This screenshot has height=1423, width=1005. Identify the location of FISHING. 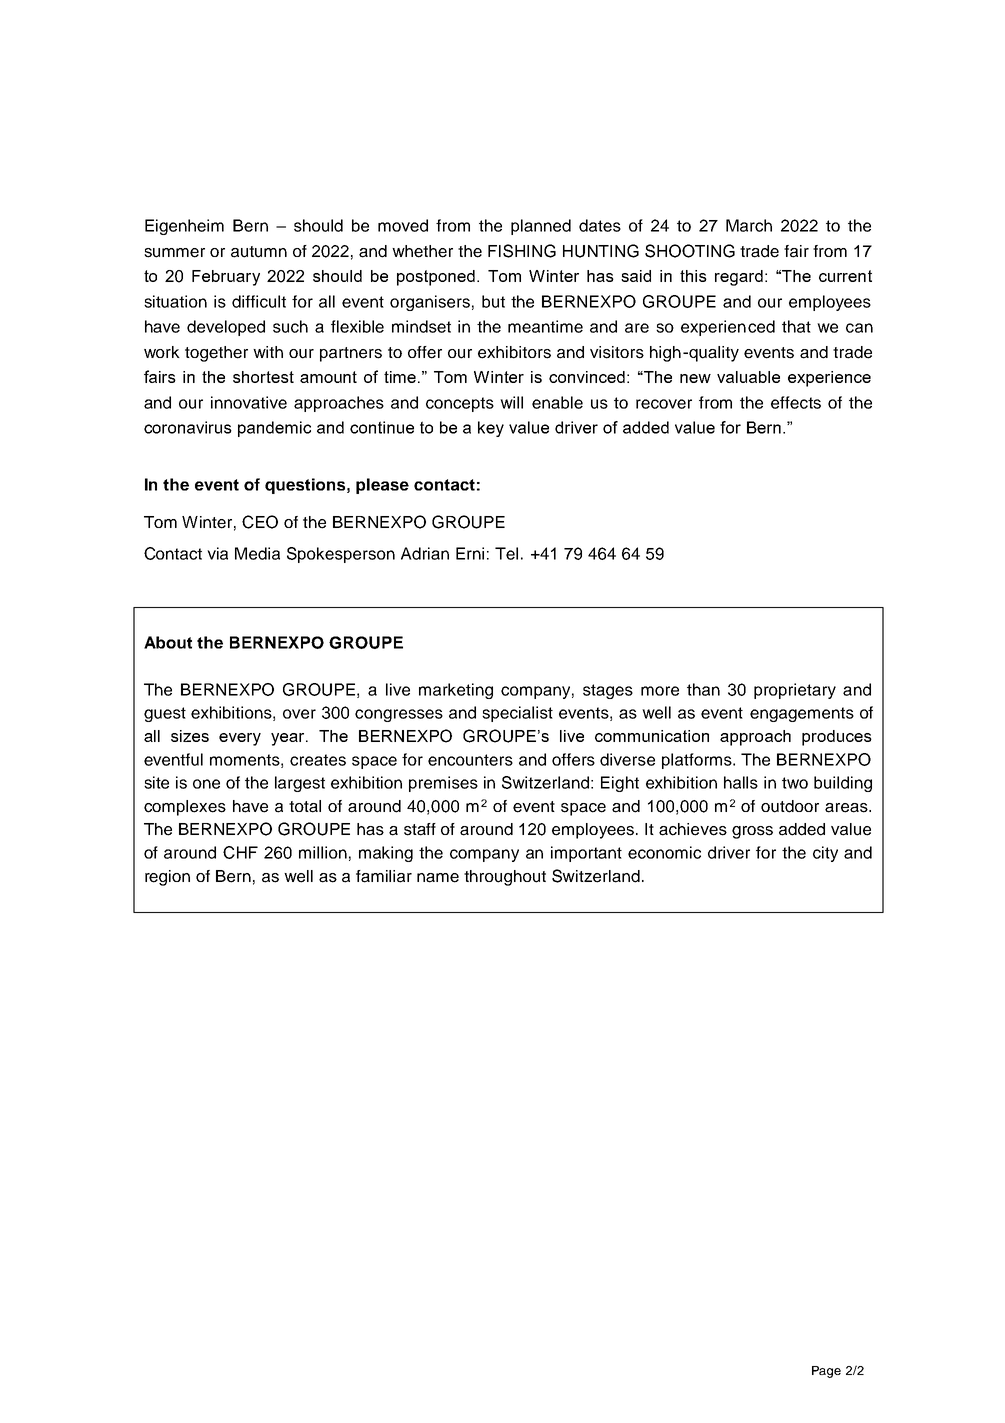
(522, 251).
